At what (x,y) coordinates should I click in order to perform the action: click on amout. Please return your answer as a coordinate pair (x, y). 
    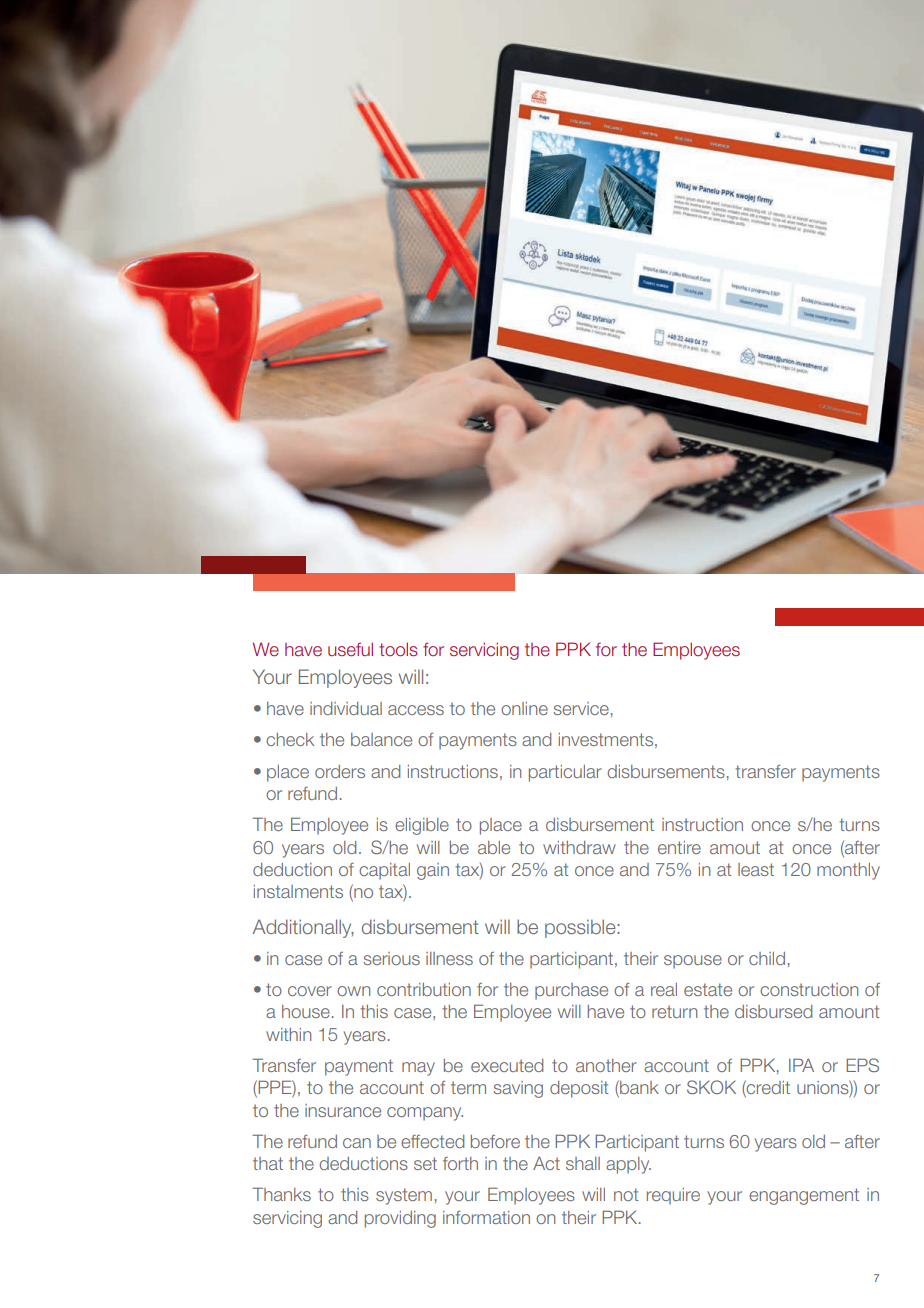
    Looking at the image, I should click on (735, 847).
